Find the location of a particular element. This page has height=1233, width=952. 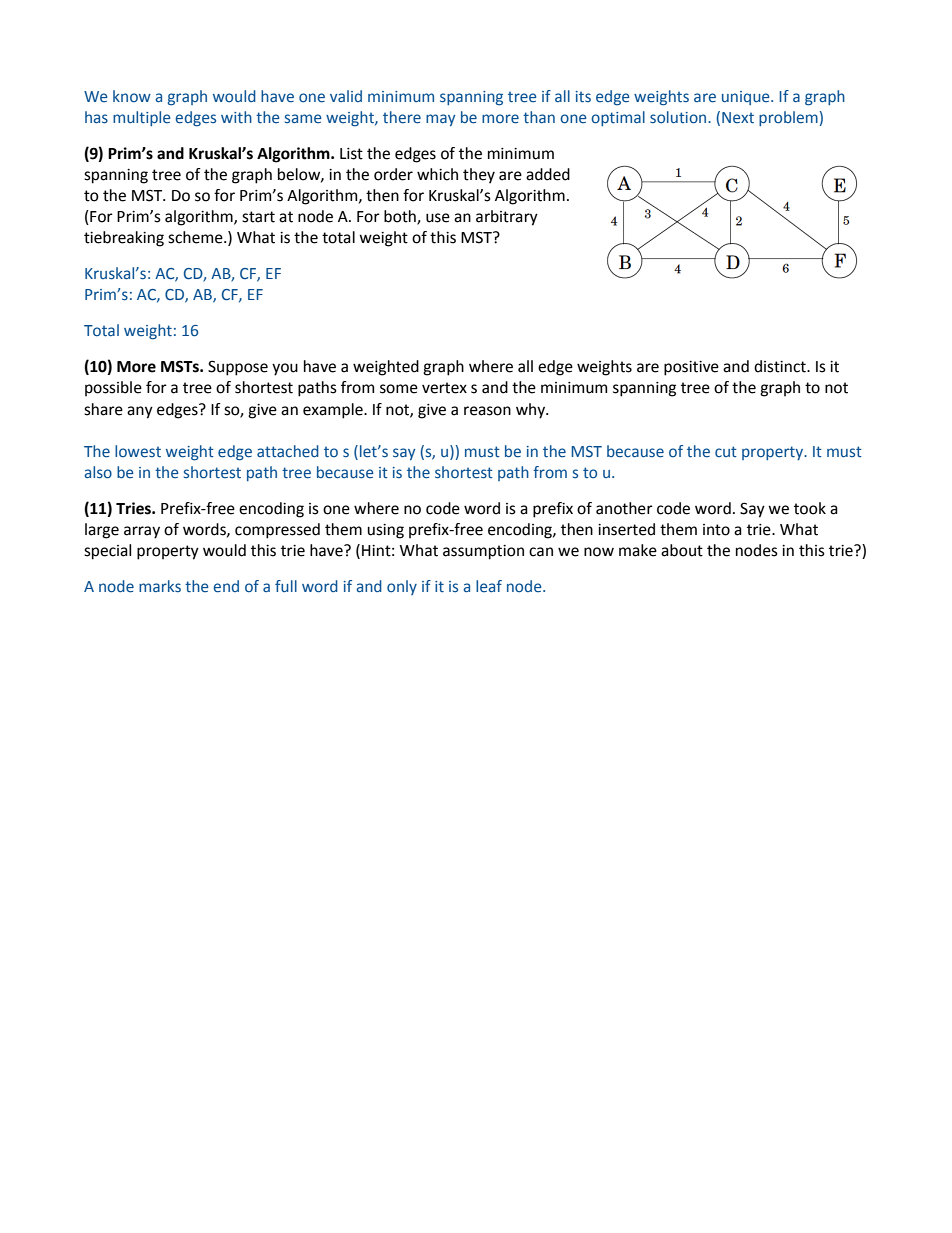

vertex is located at coordinates (444, 388).
